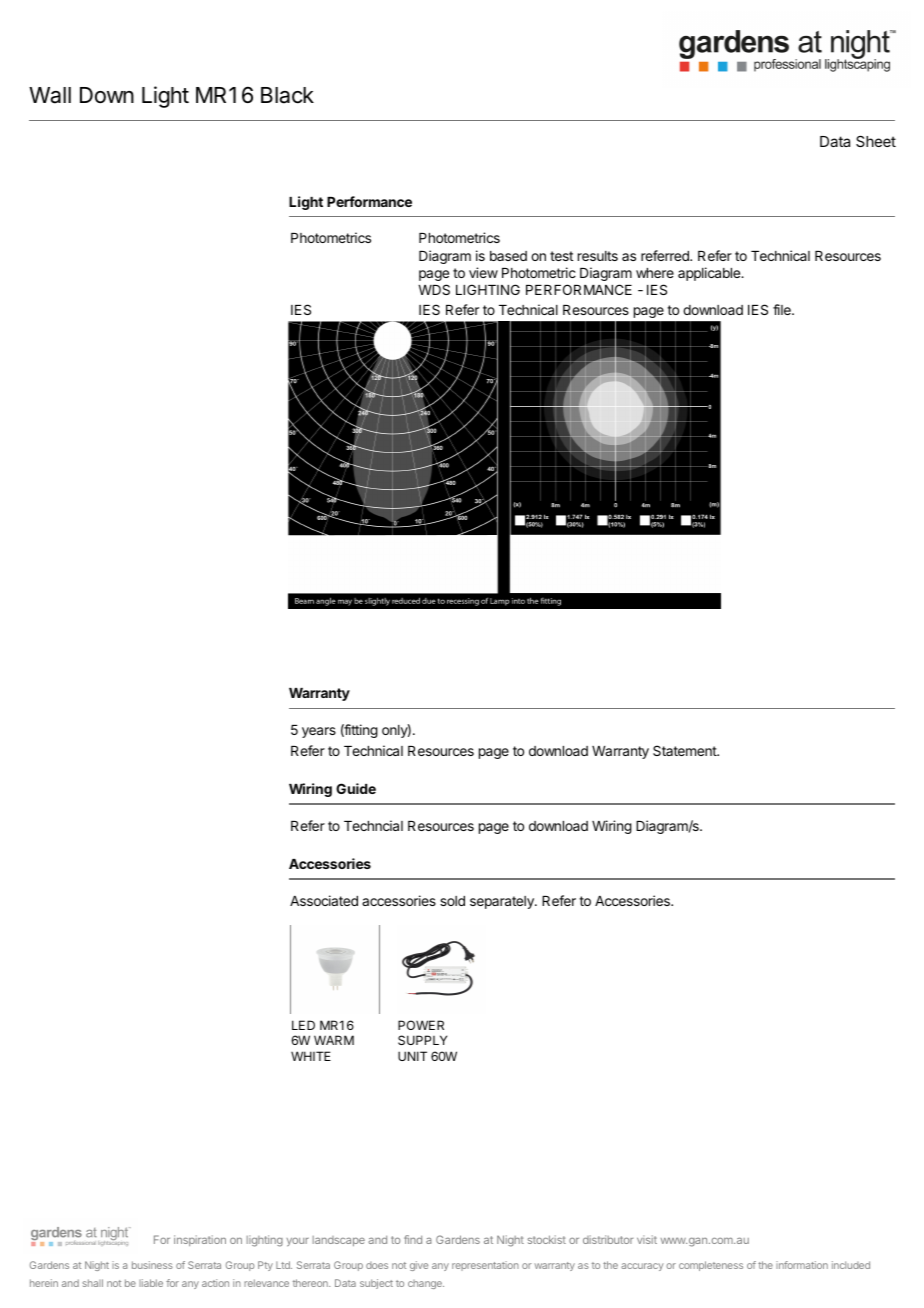 Image resolution: width=924 pixels, height=1308 pixels. Describe the element at coordinates (434, 289) in the screenshot. I see `WDS` at that location.
